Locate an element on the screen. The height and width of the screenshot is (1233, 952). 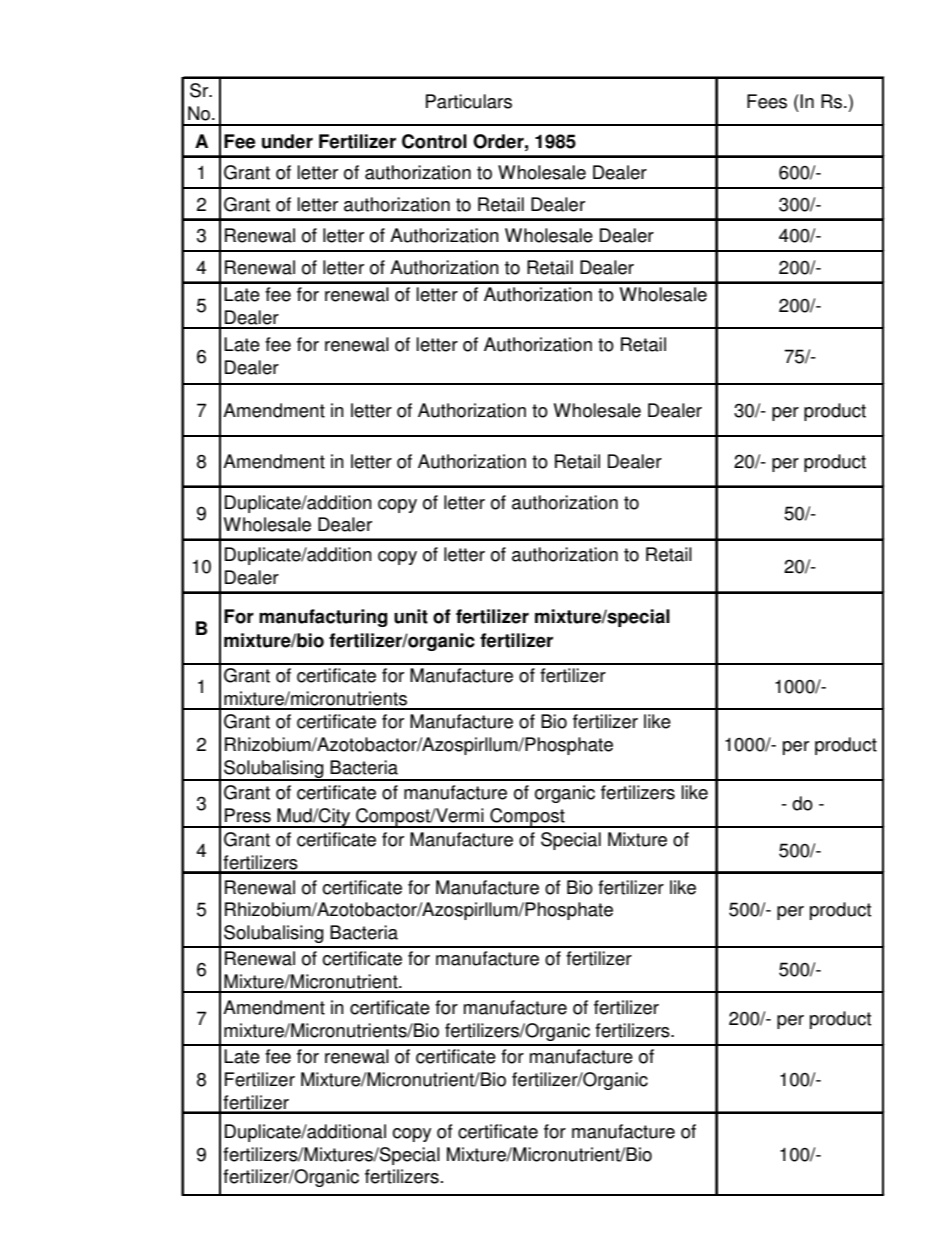
Fees is located at coordinates (767, 101).
